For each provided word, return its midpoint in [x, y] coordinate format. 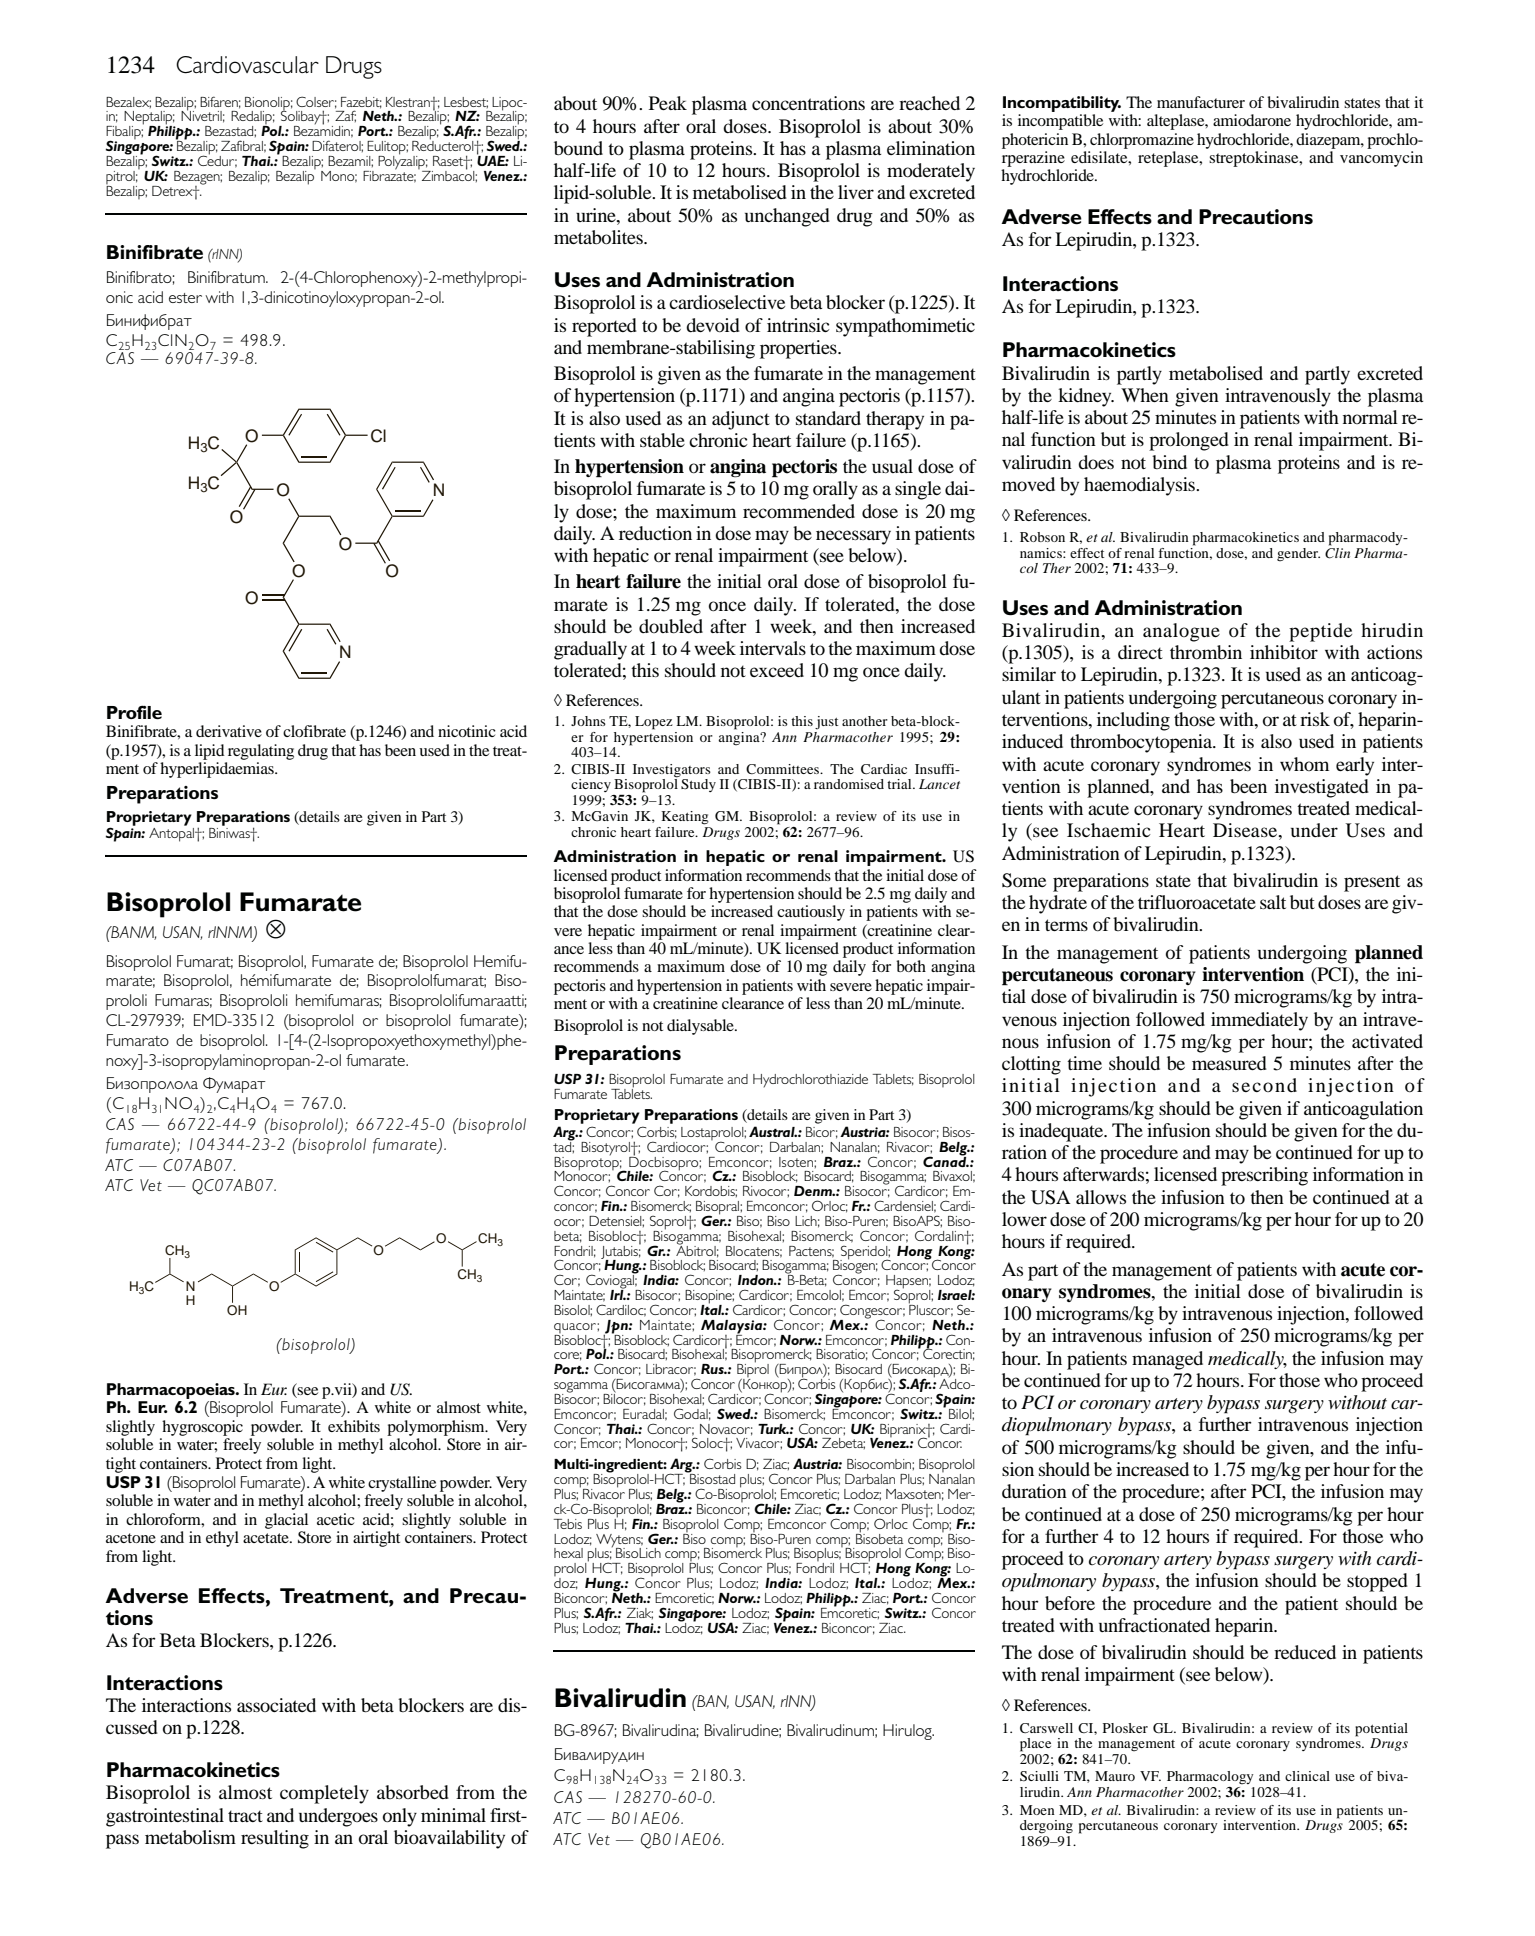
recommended [799, 511]
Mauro [1115, 1776]
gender [1298, 555]
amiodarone [1252, 120]
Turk [773, 1429]
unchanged [787, 217]
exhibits [354, 1426]
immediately [1259, 1021]
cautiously [811, 913]
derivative [229, 731]
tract [245, 1816]
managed [1167, 1360]
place [1035, 1745]
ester [185, 298]
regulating [261, 752]
